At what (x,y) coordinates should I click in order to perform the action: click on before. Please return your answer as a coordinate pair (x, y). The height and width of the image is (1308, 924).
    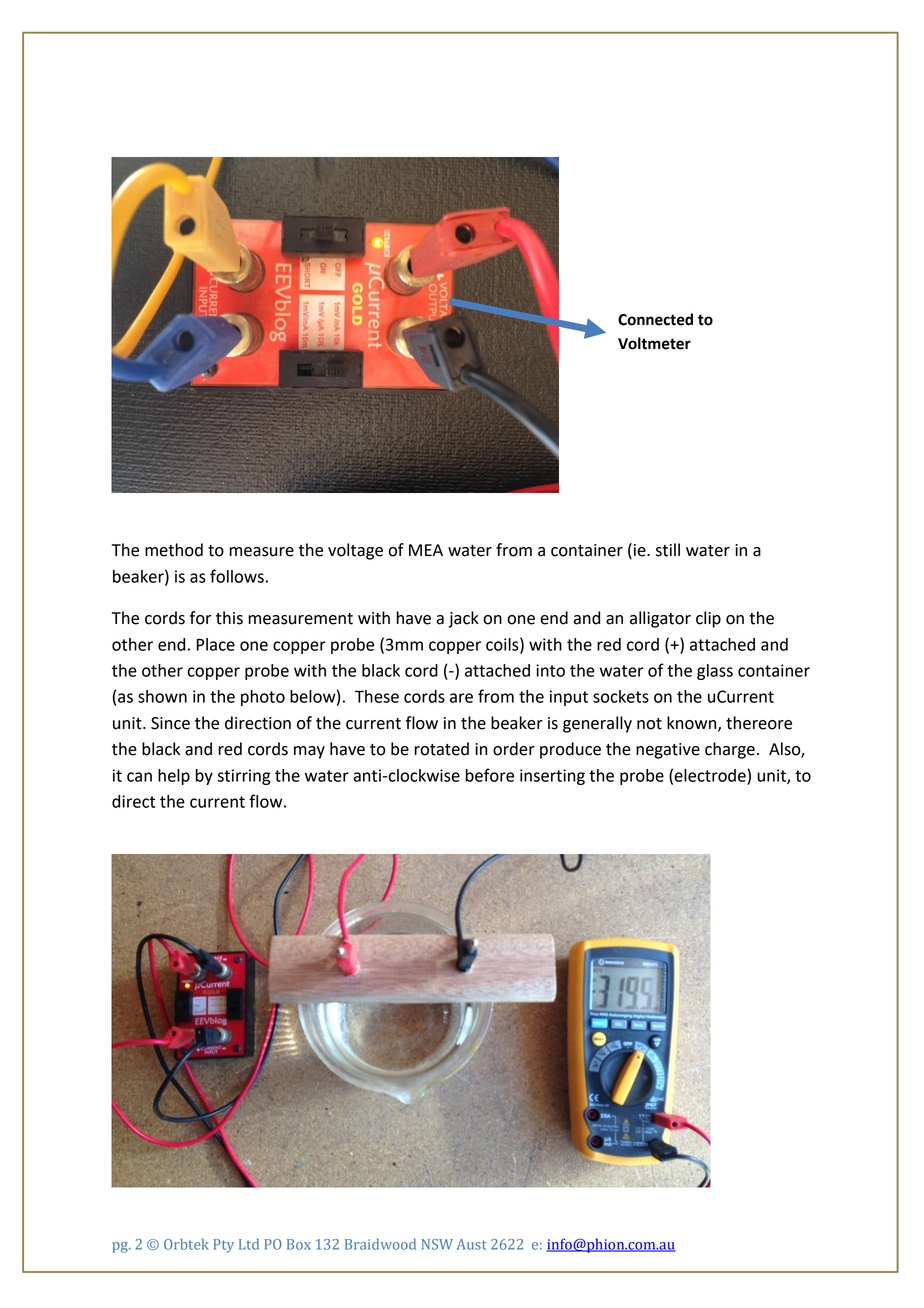
    Looking at the image, I should click on (489, 775).
